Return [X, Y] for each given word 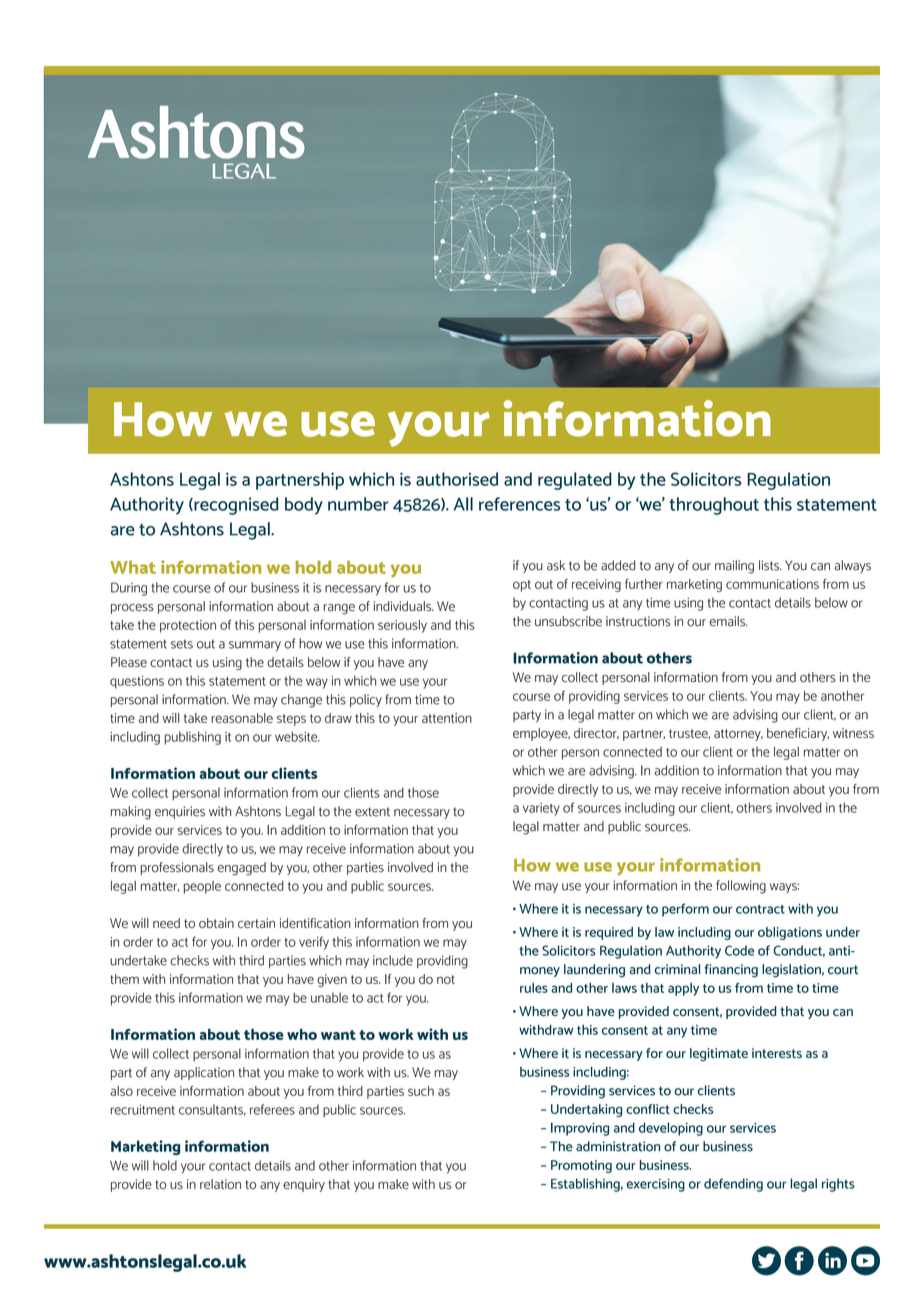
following [741, 887]
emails [728, 621]
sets [182, 644]
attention [447, 718]
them [124, 979]
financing [731, 971]
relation [220, 1184]
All [463, 504]
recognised [235, 506]
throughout [714, 506]
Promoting [581, 1166]
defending [733, 1185]
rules [534, 988]
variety [541, 809]
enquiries [180, 812]
